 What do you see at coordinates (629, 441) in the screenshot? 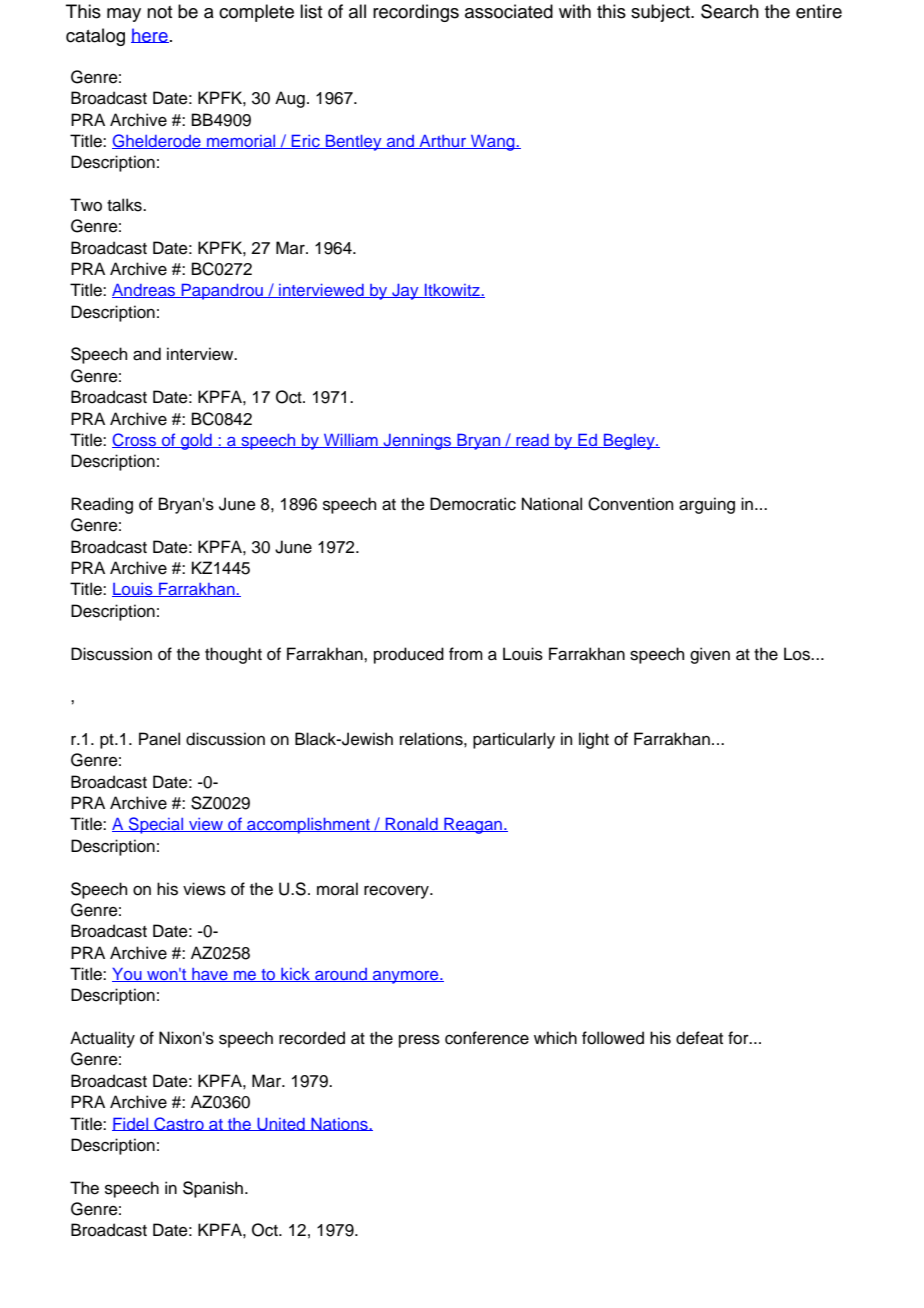
I see `Begley` at bounding box center [629, 441].
